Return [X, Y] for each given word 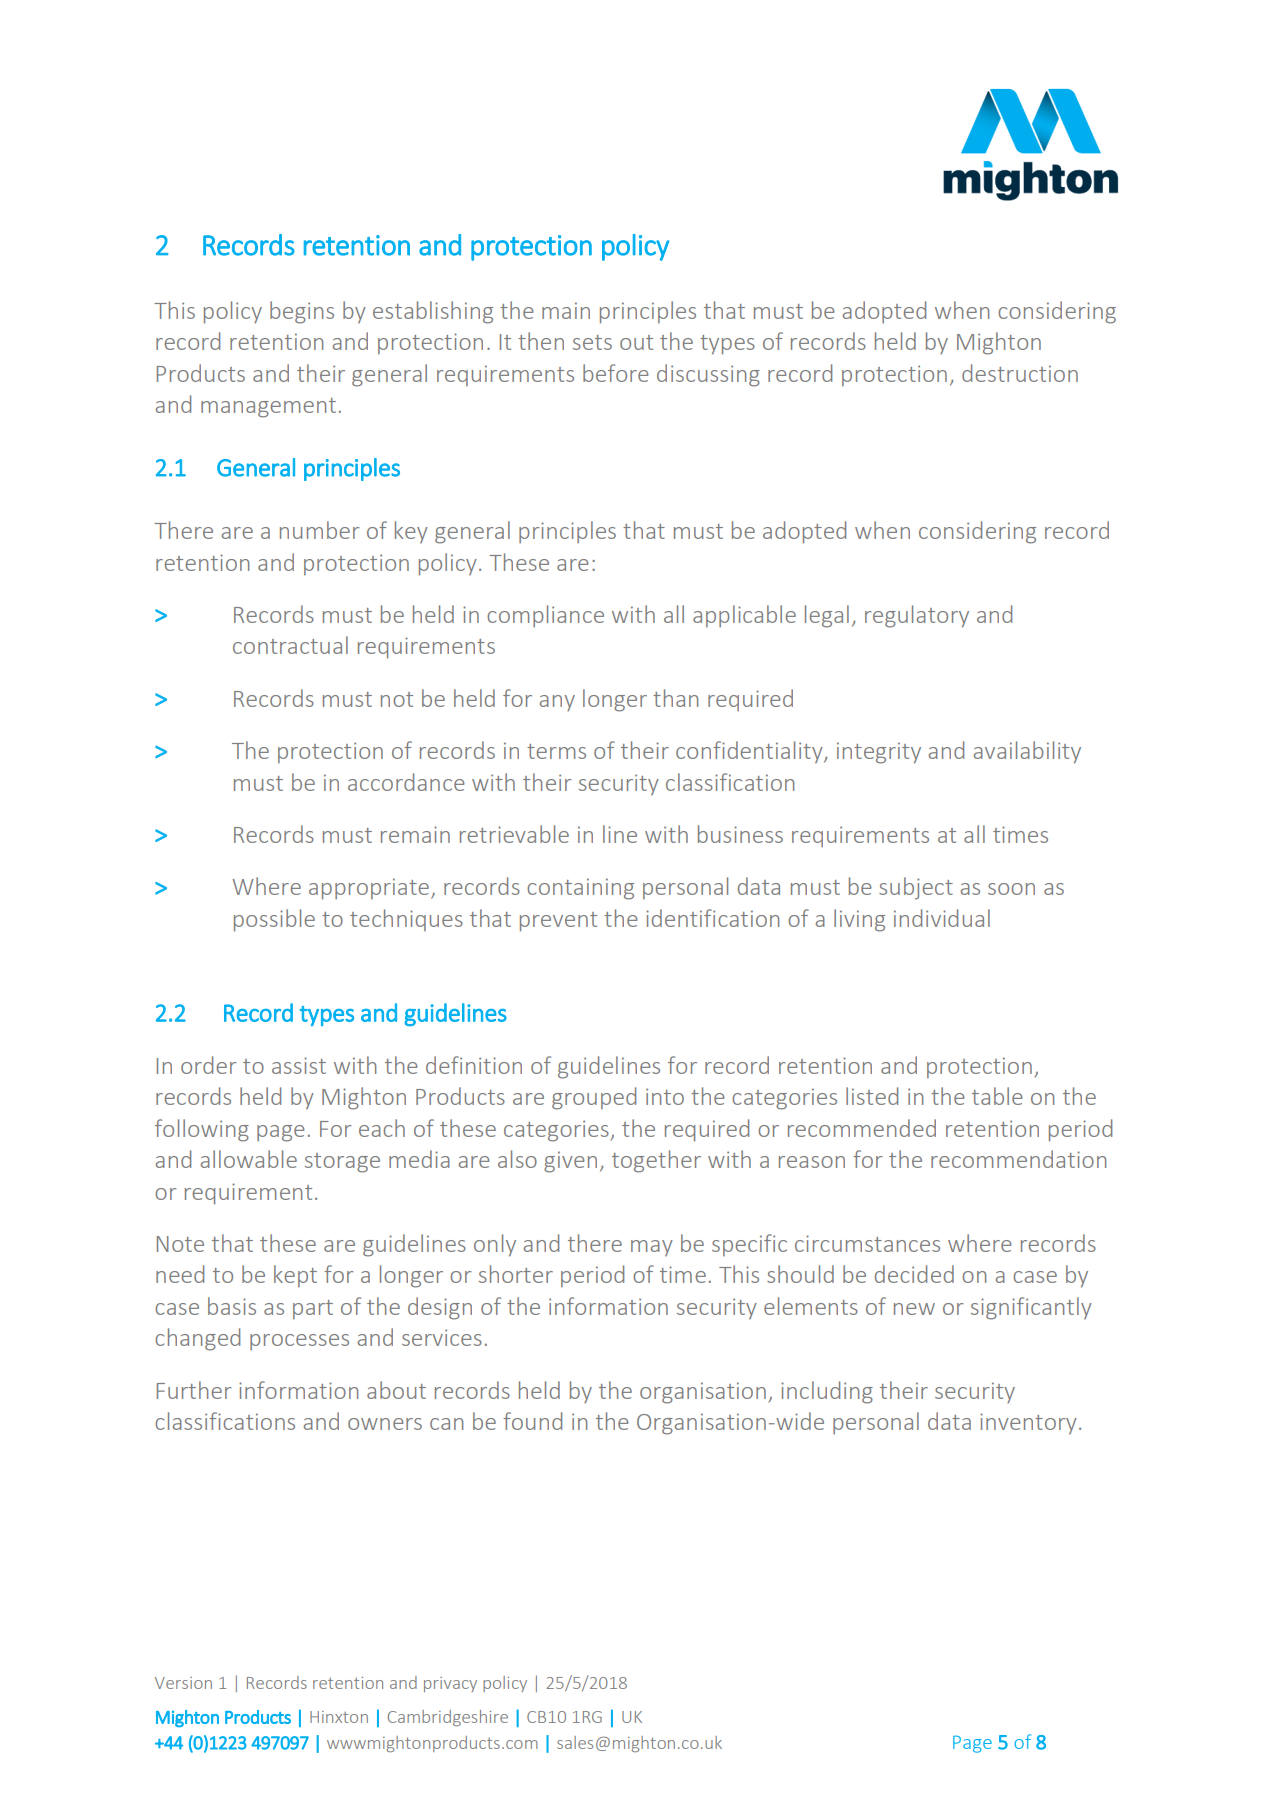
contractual [290, 645]
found [532, 1421]
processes [299, 1342]
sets [592, 342]
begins [302, 312]
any [557, 703]
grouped [594, 1098]
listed [872, 1096]
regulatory [917, 616]
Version [183, 1683]
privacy [450, 1684]
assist [299, 1065]
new [914, 1309]
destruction [1020, 373]
